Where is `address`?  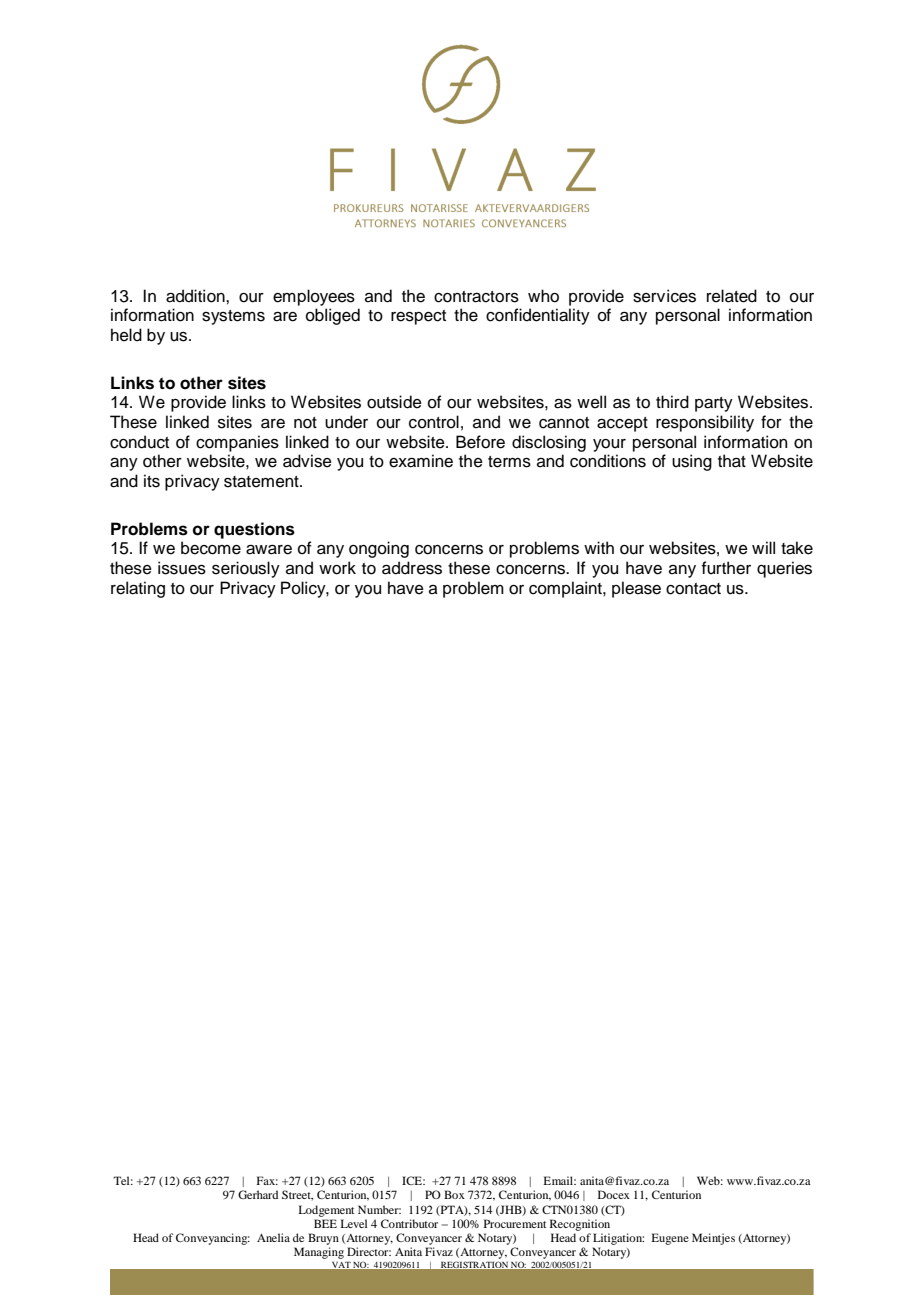 address is located at coordinates (412, 568).
